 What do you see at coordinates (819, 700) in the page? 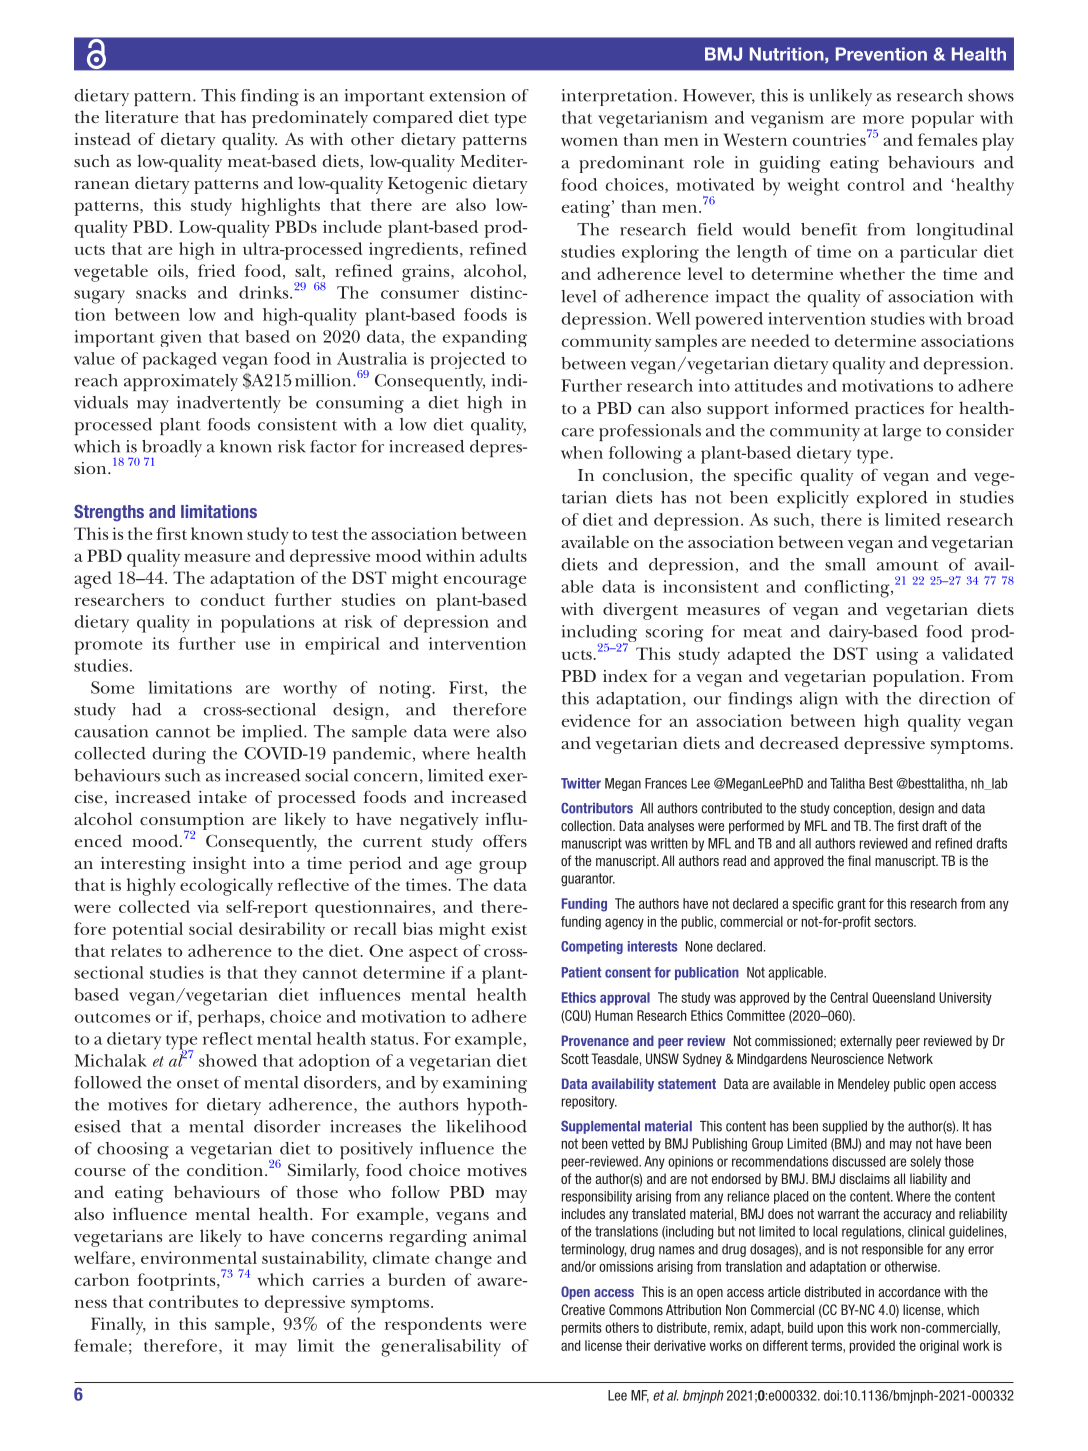
I see `align` at bounding box center [819, 700].
